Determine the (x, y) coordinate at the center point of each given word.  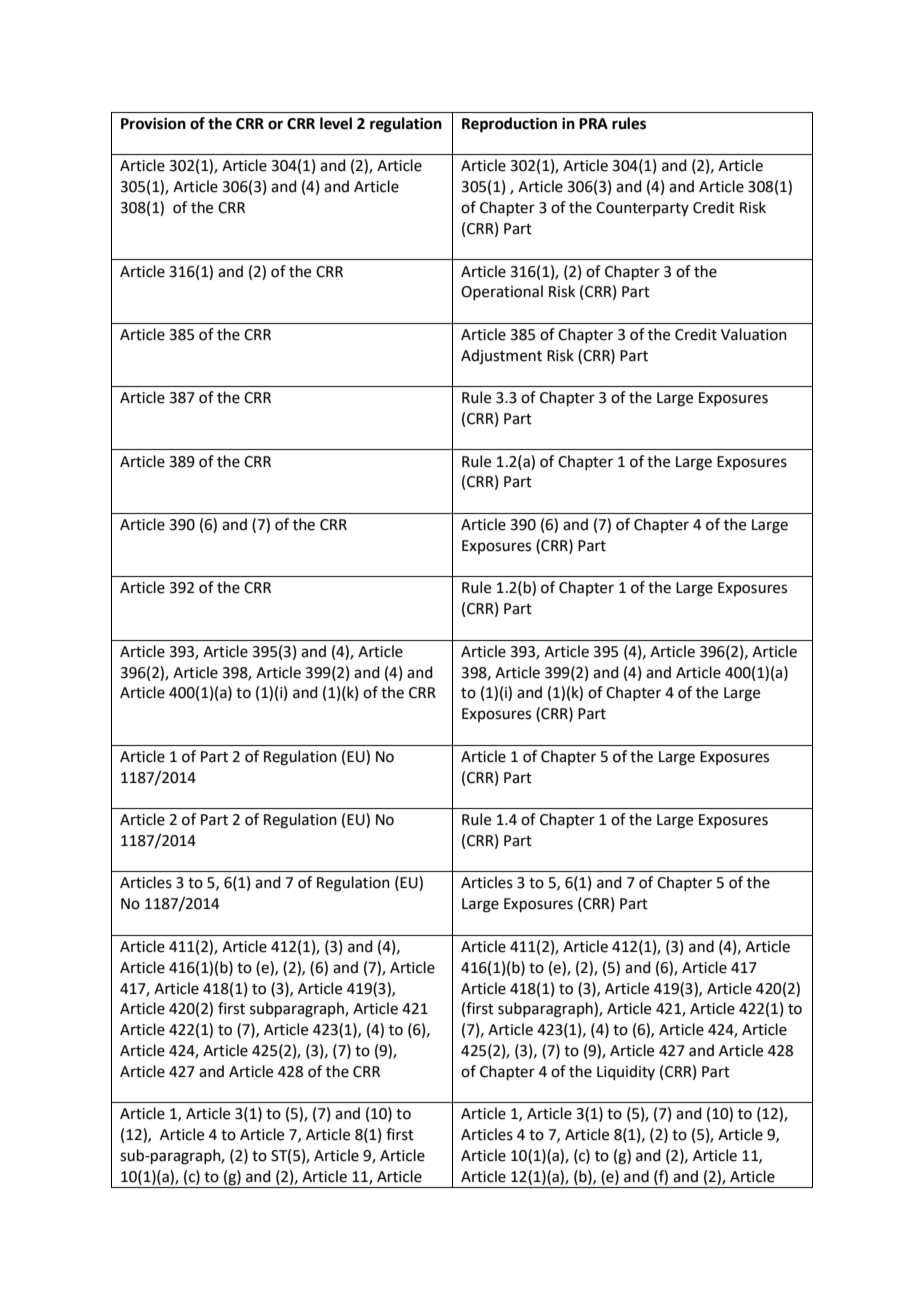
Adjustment (501, 357)
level (336, 123)
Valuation (754, 334)
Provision (153, 123)
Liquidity (626, 1072)
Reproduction (509, 125)
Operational (502, 292)
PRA (593, 123)
